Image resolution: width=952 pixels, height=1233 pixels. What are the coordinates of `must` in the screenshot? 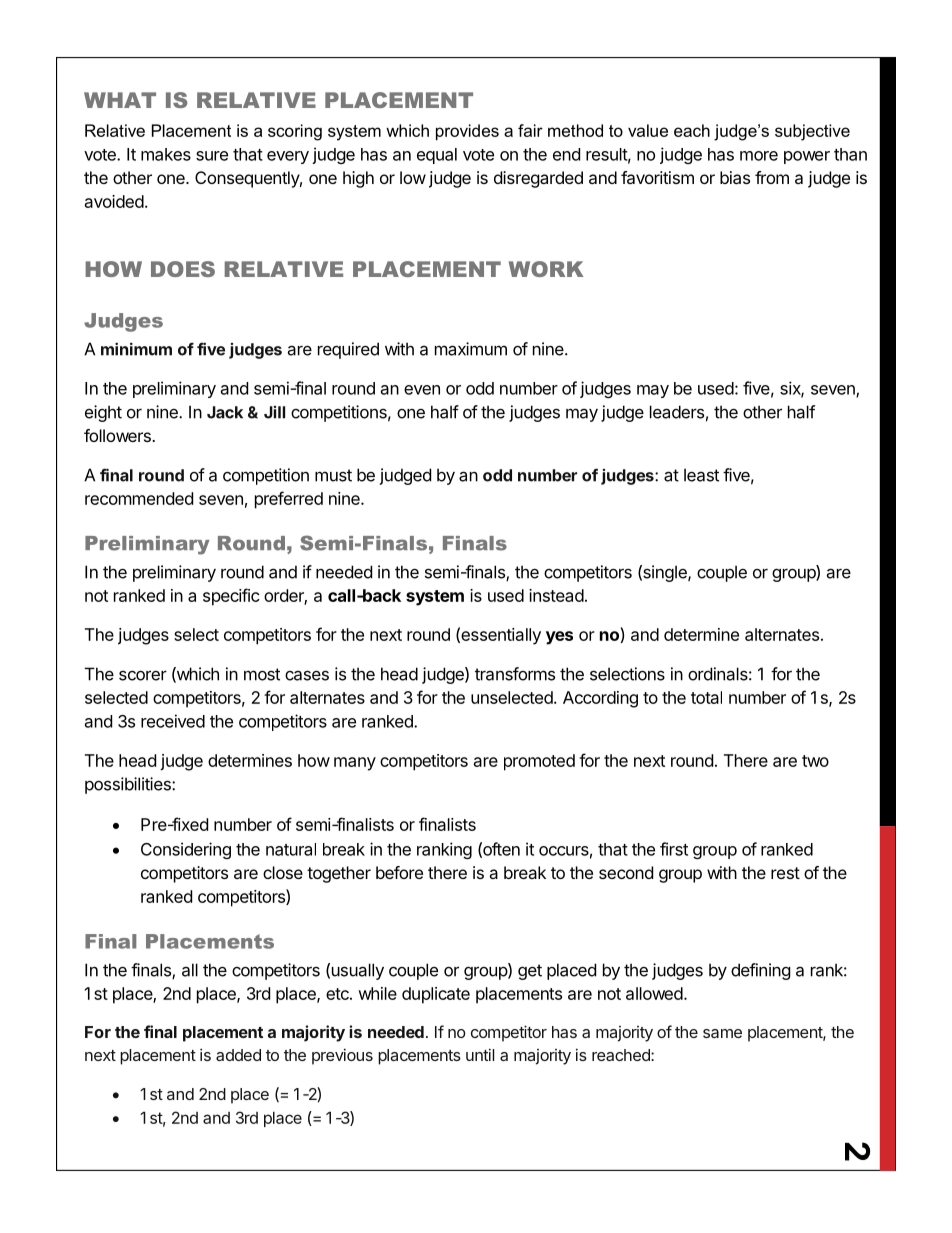 It's located at (333, 475).
